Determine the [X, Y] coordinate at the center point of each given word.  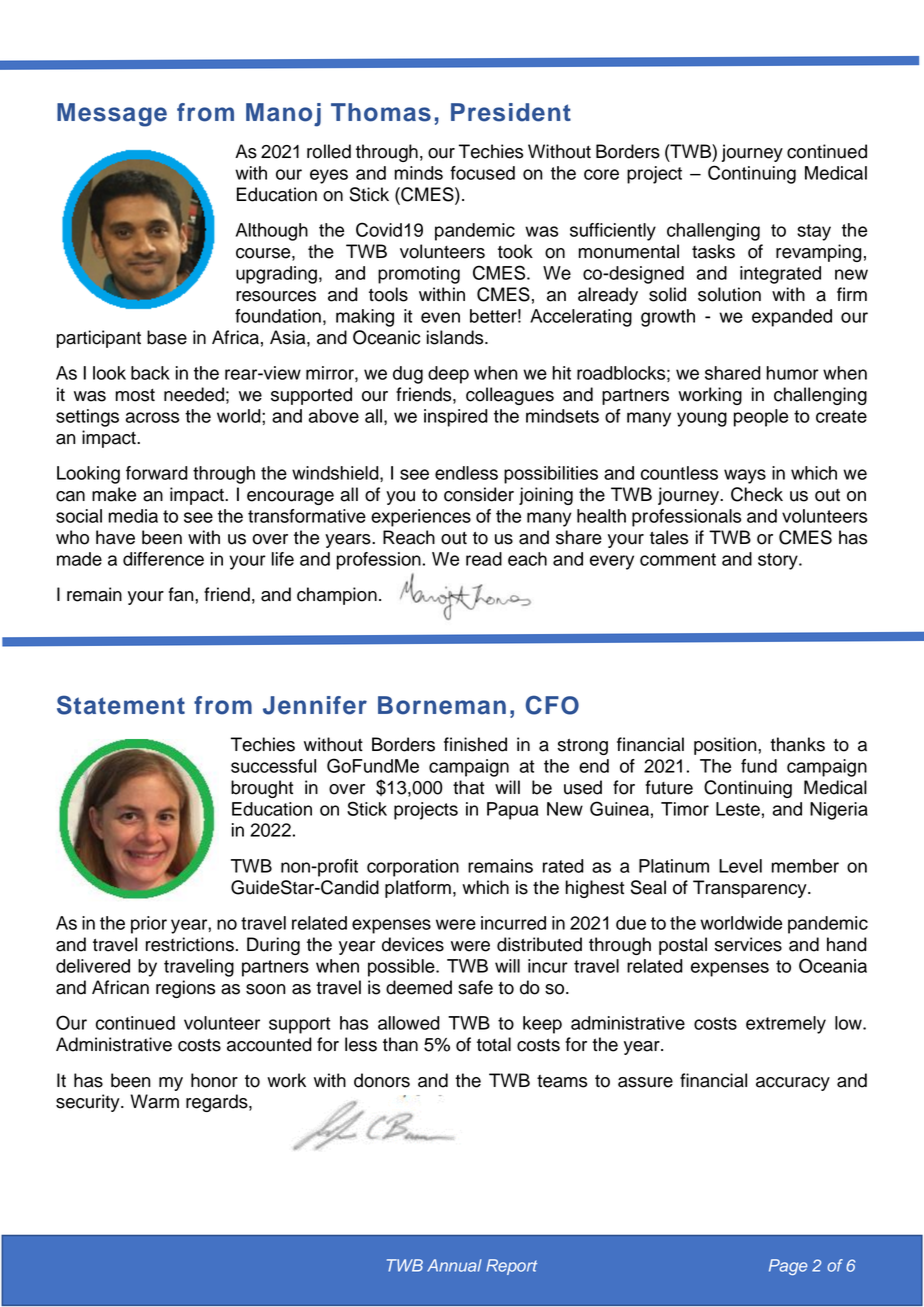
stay [814, 232]
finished [475, 744]
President [511, 112]
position [726, 746]
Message [112, 115]
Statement [121, 705]
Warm [154, 1101]
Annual [454, 1265]
